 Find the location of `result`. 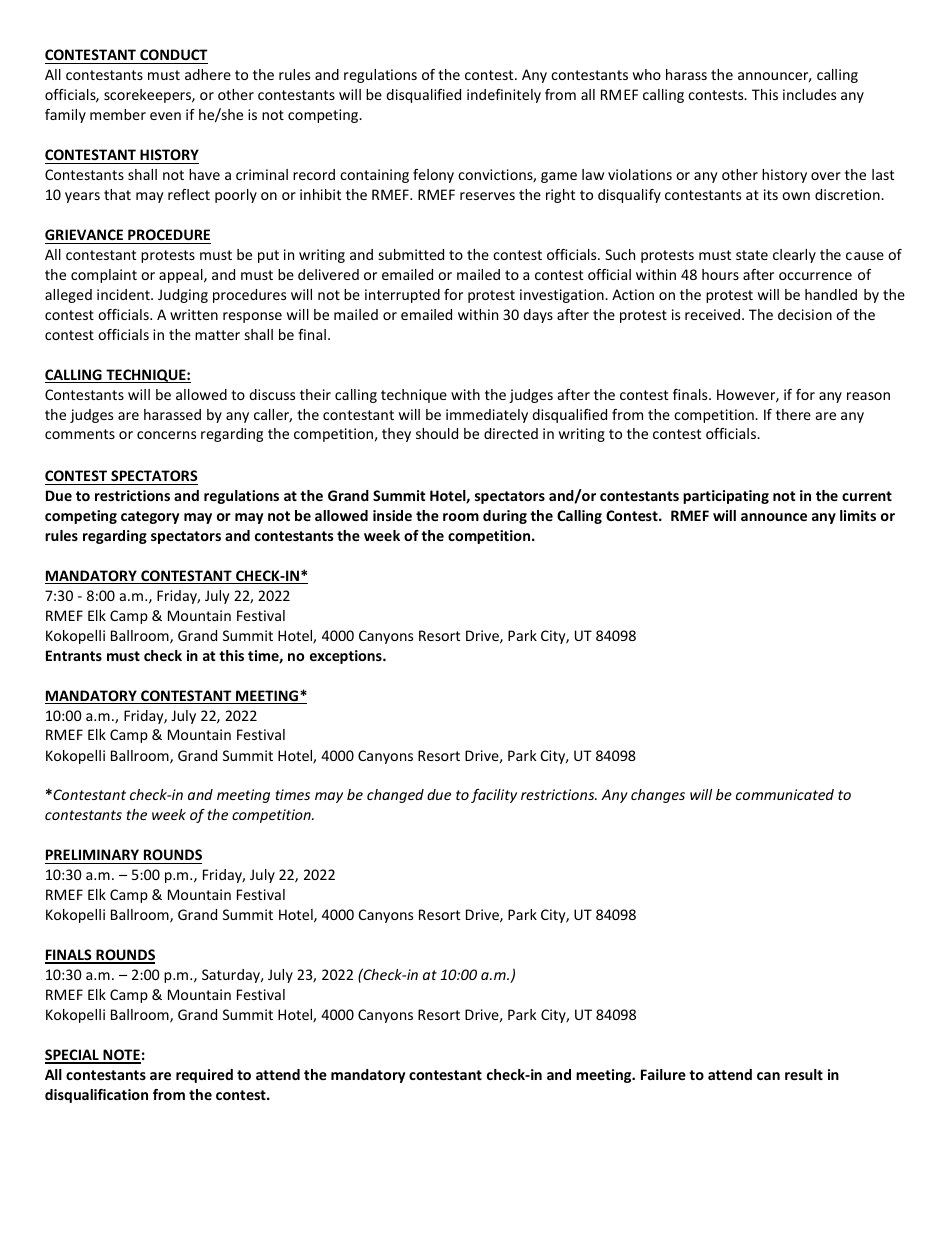

result is located at coordinates (804, 1074).
